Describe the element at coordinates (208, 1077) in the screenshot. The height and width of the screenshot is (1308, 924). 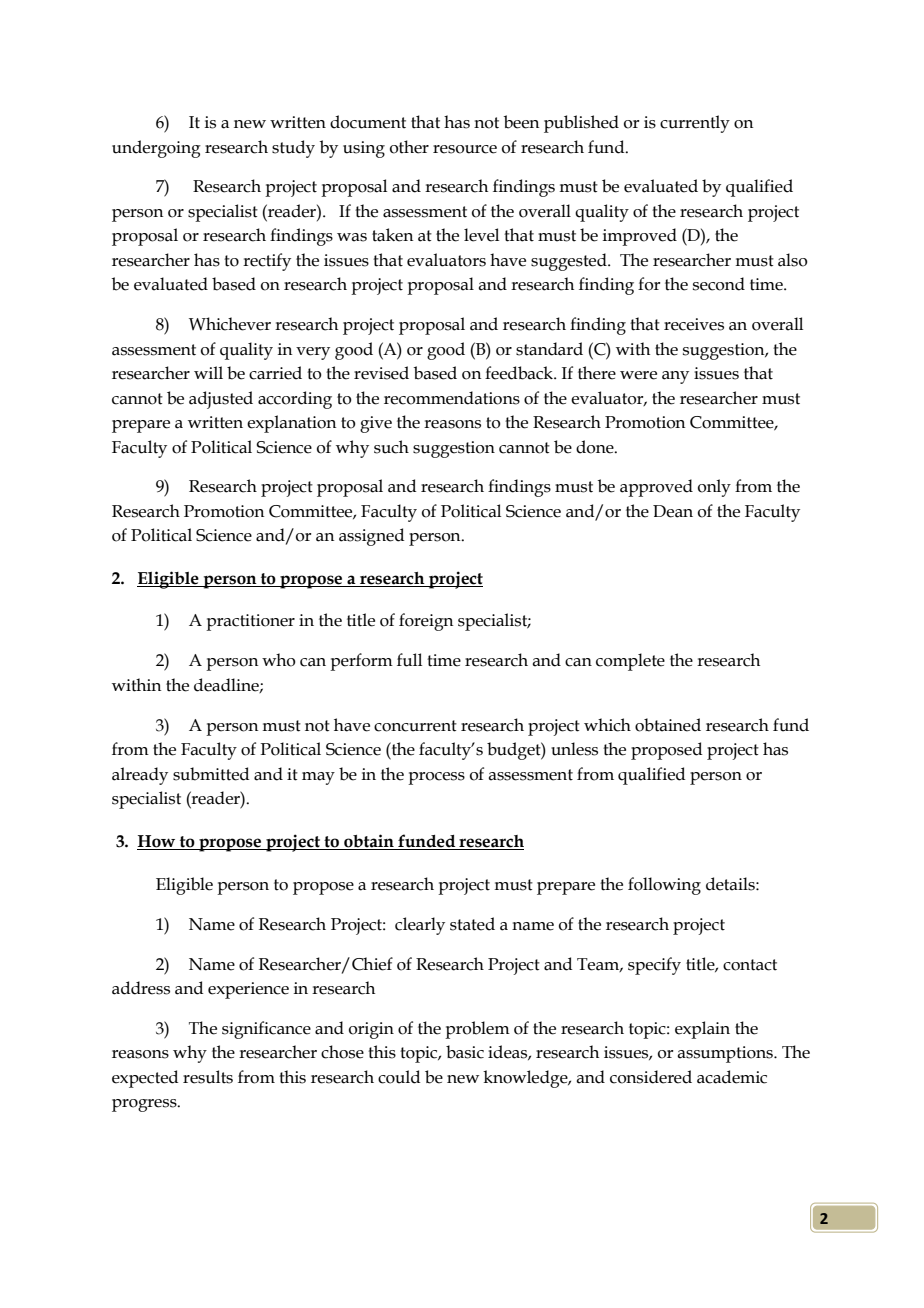
I see `results` at that location.
